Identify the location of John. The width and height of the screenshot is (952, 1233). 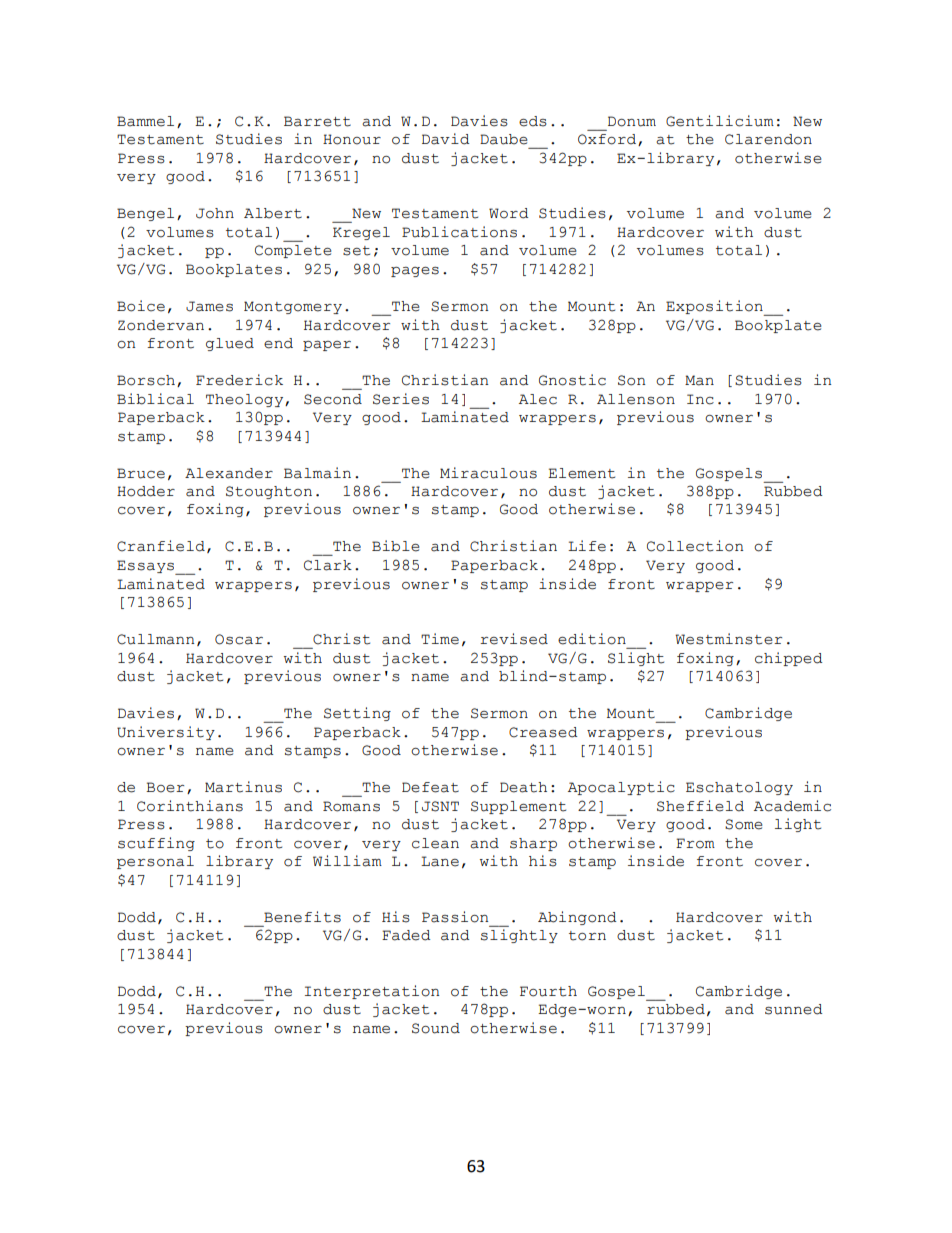
(215, 213).
